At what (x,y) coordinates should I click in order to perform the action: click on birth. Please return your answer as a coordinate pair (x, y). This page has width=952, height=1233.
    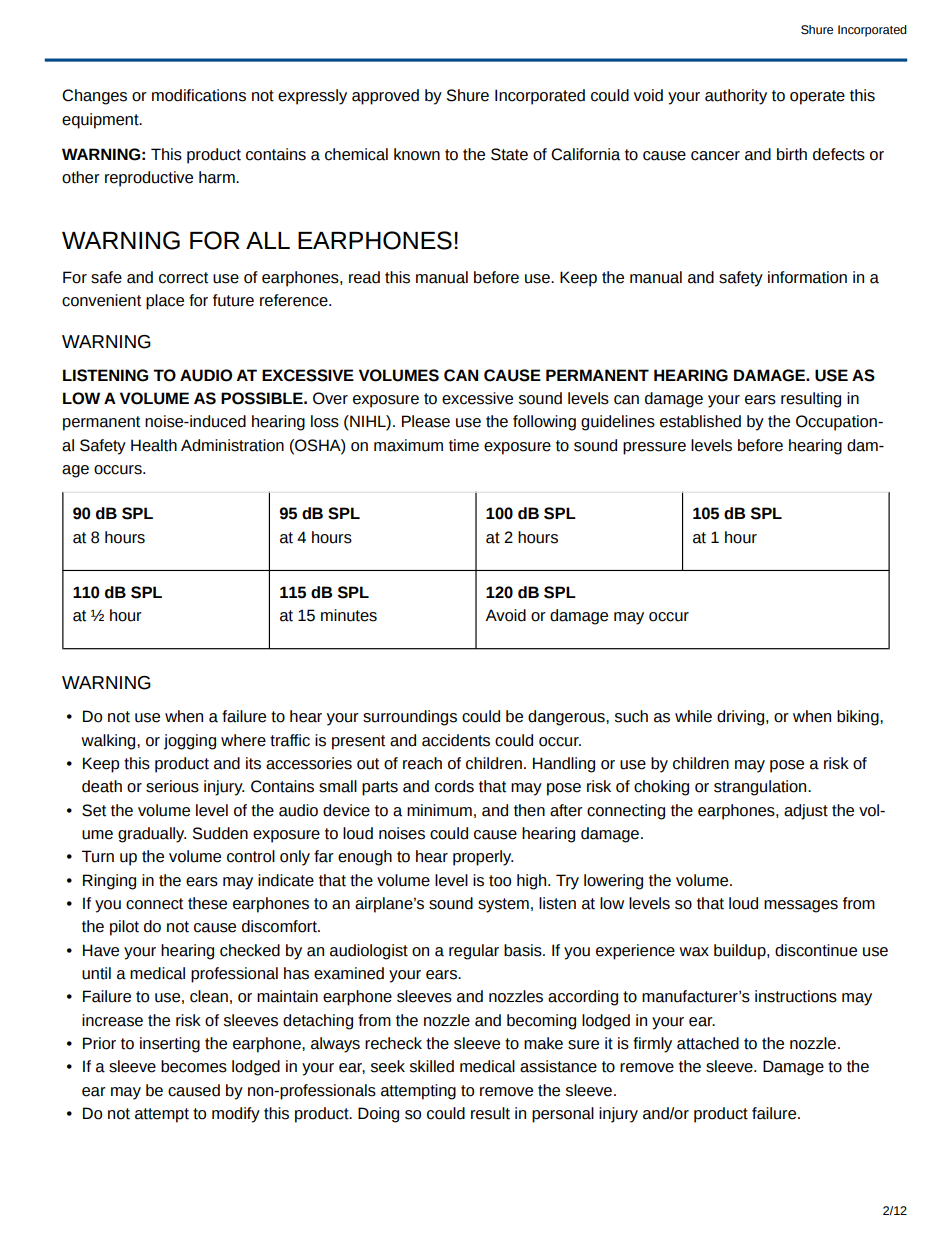
    Looking at the image, I should click on (792, 154).
